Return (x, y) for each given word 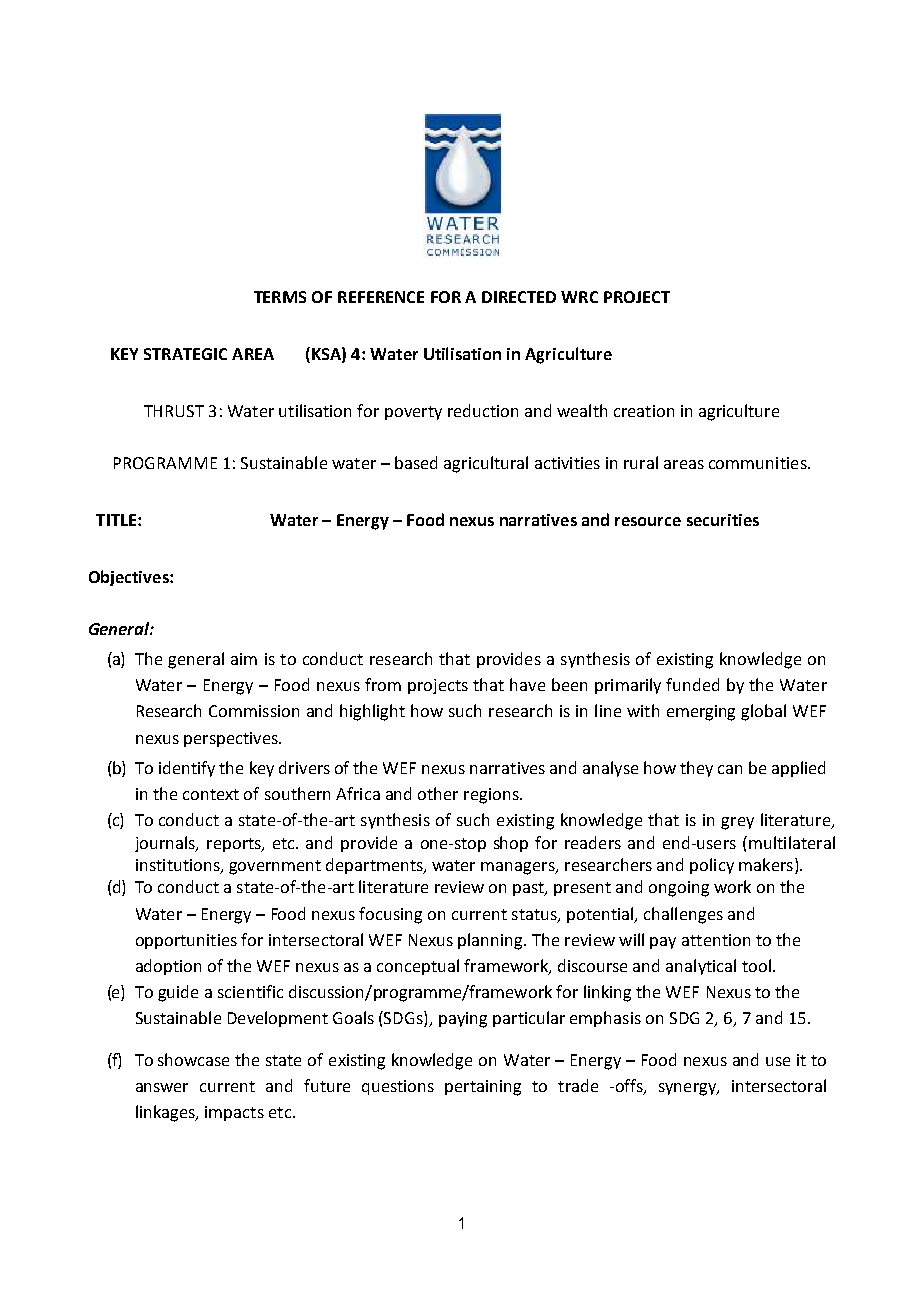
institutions (179, 866)
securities (723, 520)
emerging (701, 713)
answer (162, 1087)
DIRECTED (519, 297)
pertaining (483, 1088)
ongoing (679, 889)
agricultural (486, 464)
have (527, 684)
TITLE (116, 520)
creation (644, 411)
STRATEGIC (185, 354)
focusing (390, 915)
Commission (254, 711)
